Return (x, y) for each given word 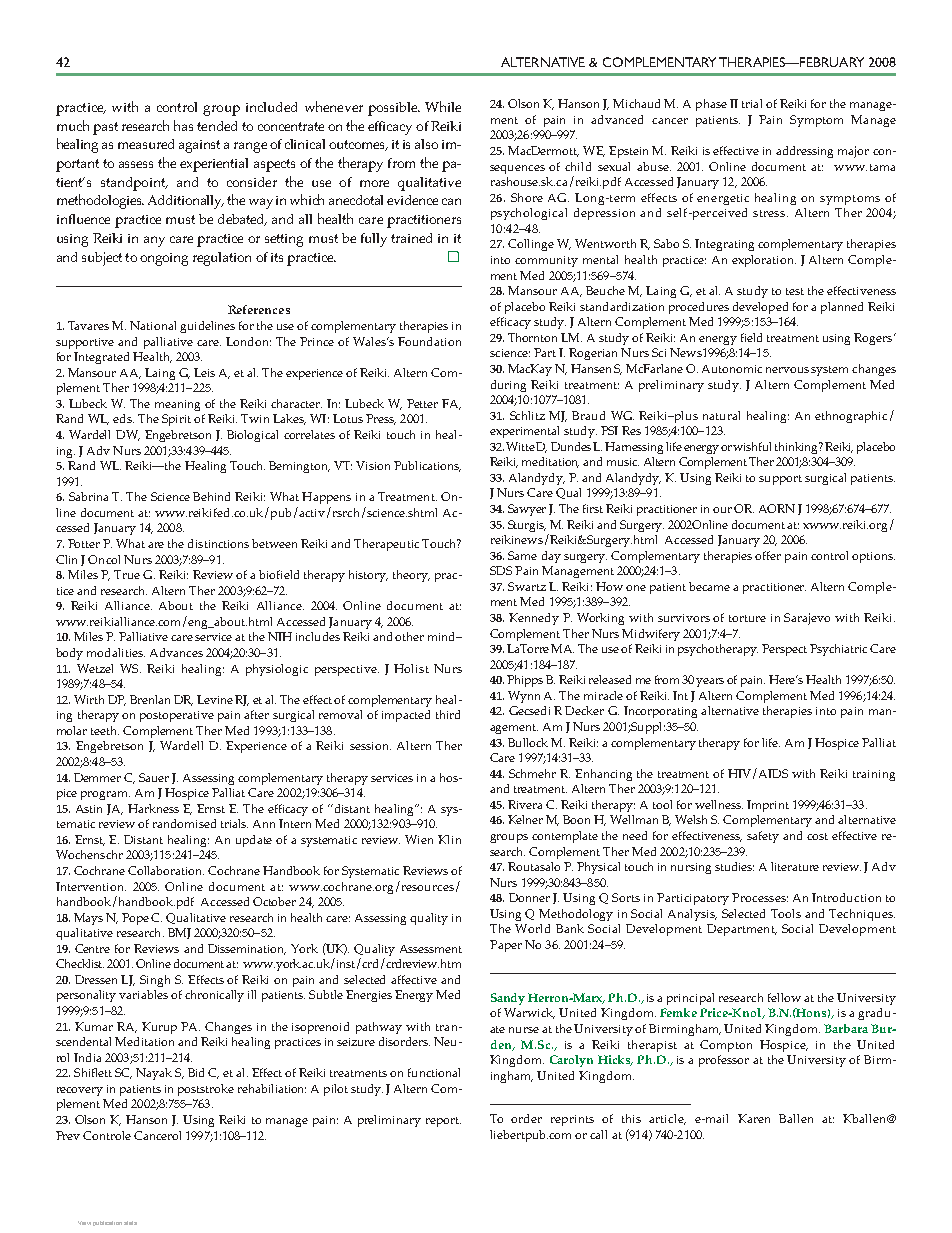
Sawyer (527, 510)
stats (130, 1223)
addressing (804, 152)
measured (146, 144)
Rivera (525, 804)
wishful (752, 446)
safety (763, 837)
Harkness (153, 808)
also (426, 144)
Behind (211, 496)
